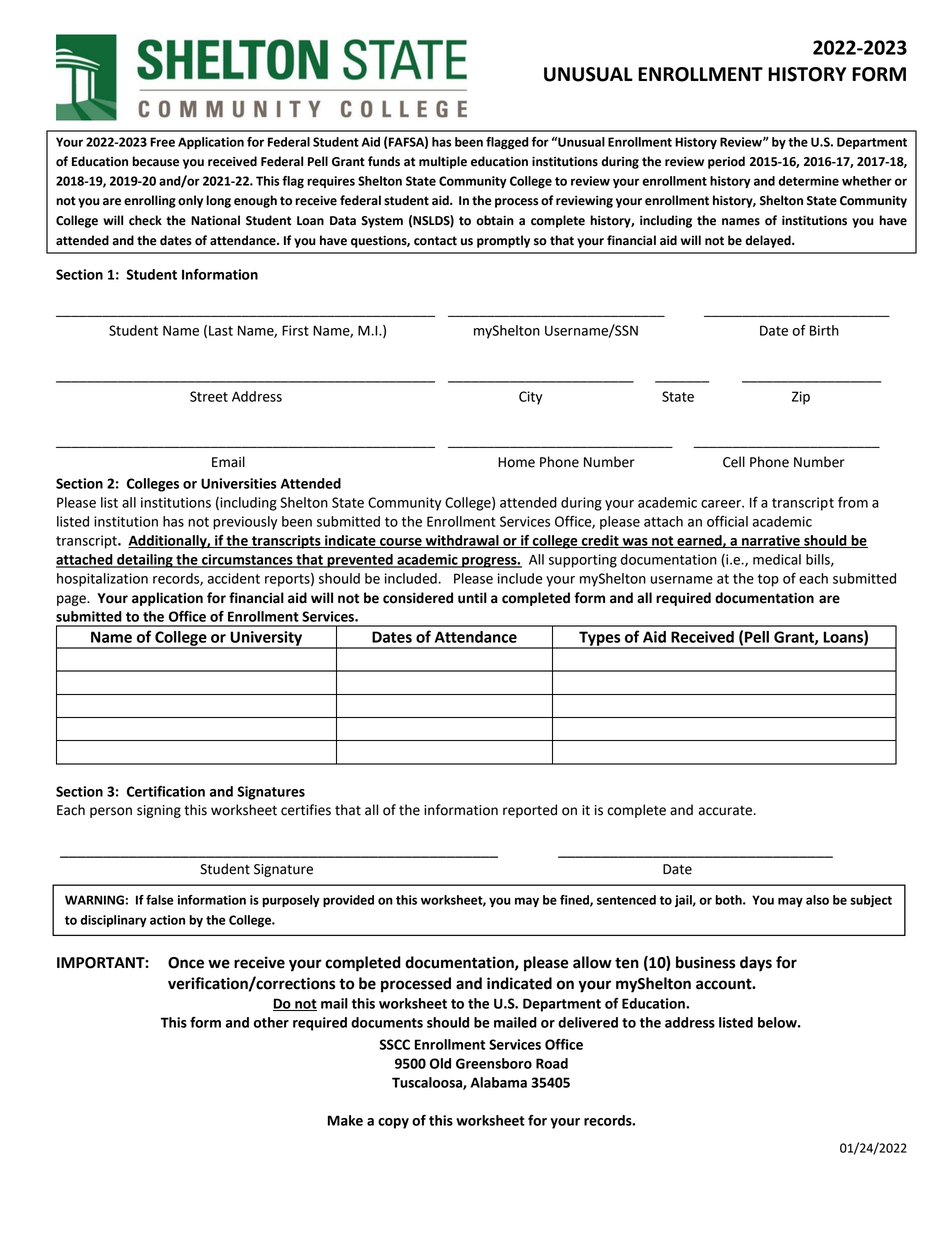  I want to click on reported, so click(530, 811).
